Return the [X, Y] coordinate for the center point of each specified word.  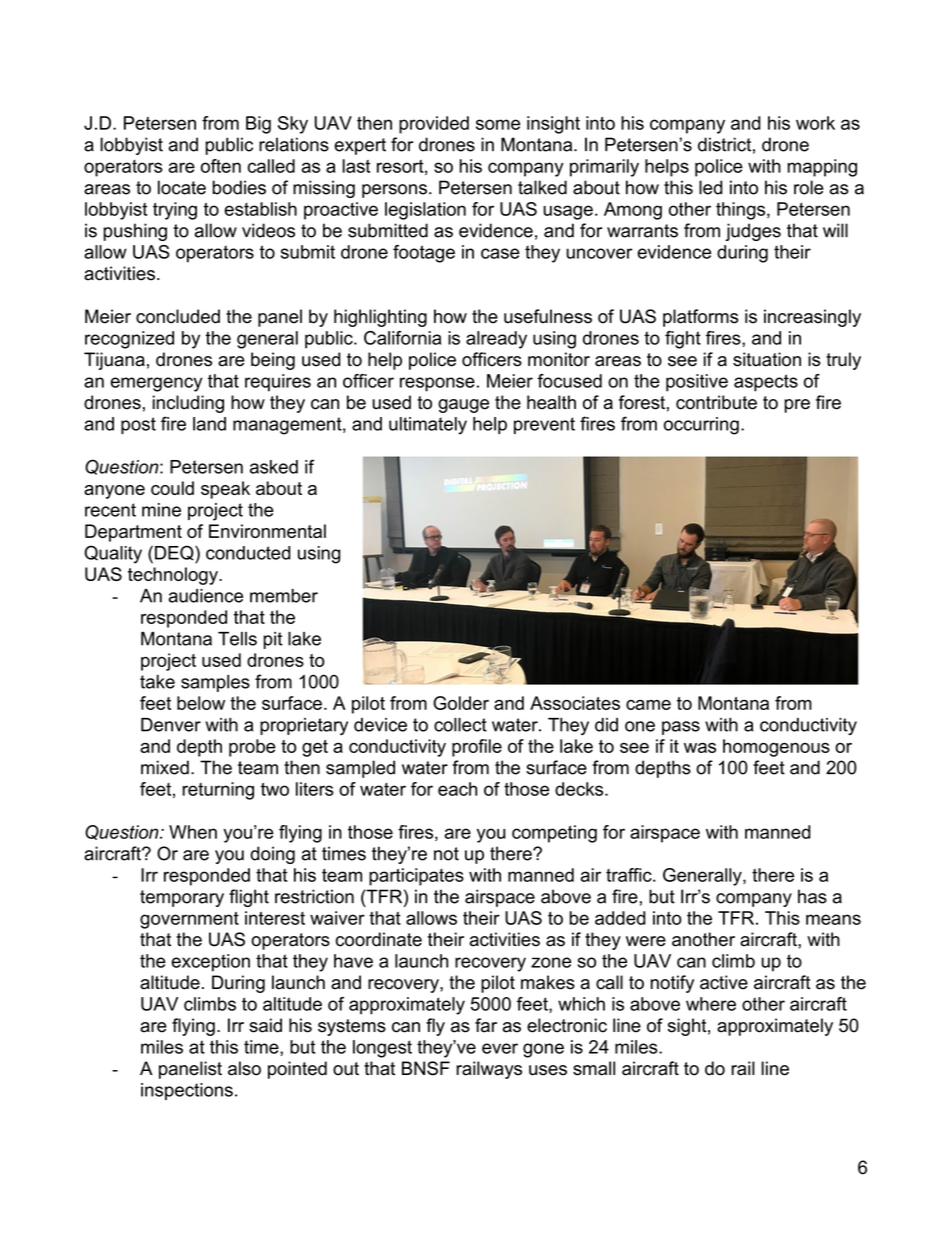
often [221, 166]
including [188, 404]
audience [205, 596]
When [193, 832]
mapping [822, 168]
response [437, 384]
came [648, 705]
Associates [575, 703]
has [812, 896]
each [457, 789]
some [498, 124]
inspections [187, 1091]
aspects [766, 383]
